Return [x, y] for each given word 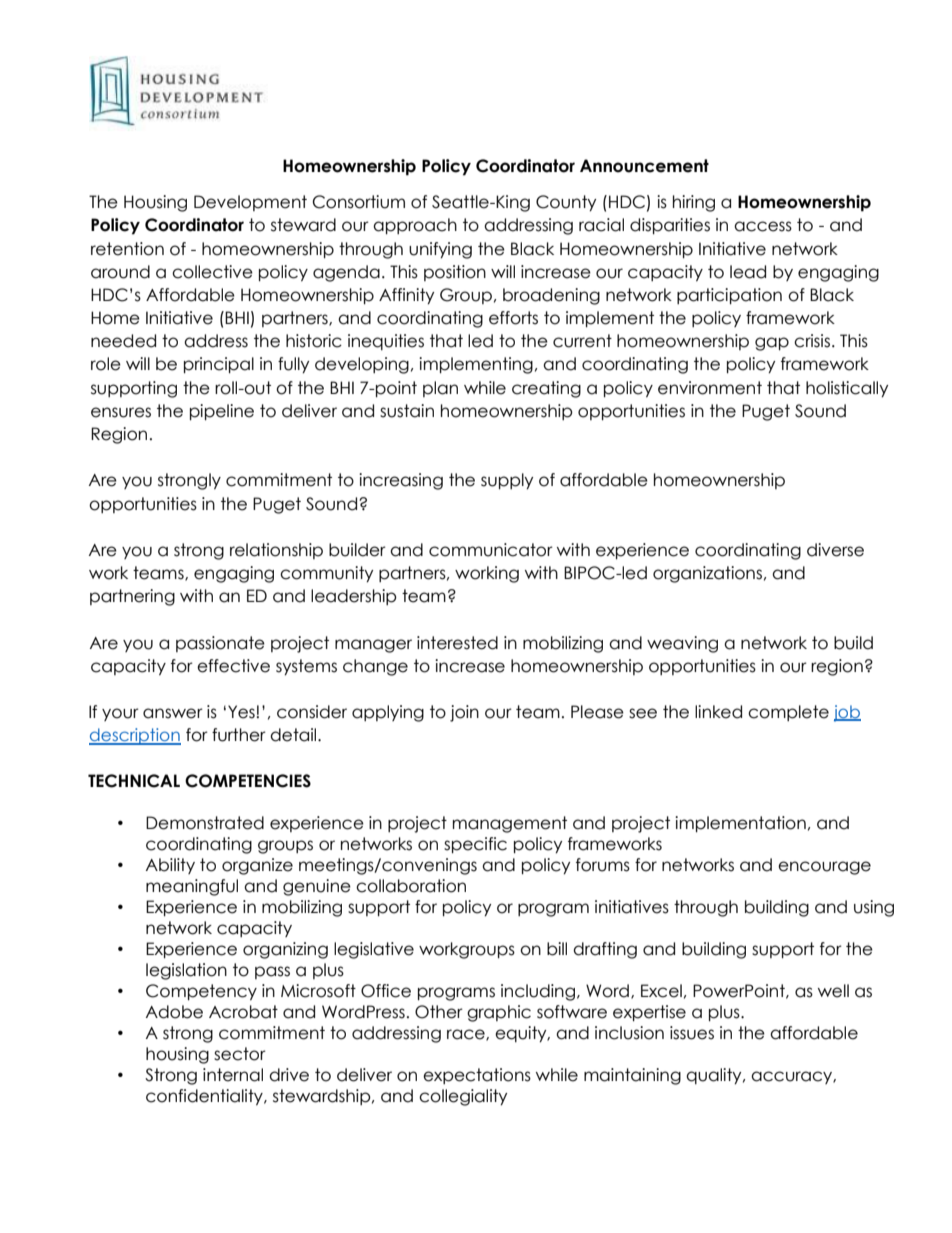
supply [507, 481]
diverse [835, 550]
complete [788, 713]
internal [233, 1075]
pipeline [222, 412]
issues [692, 1033]
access [763, 226]
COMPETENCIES [248, 781]
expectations [477, 1076]
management [510, 824]
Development [250, 203]
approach [415, 226]
